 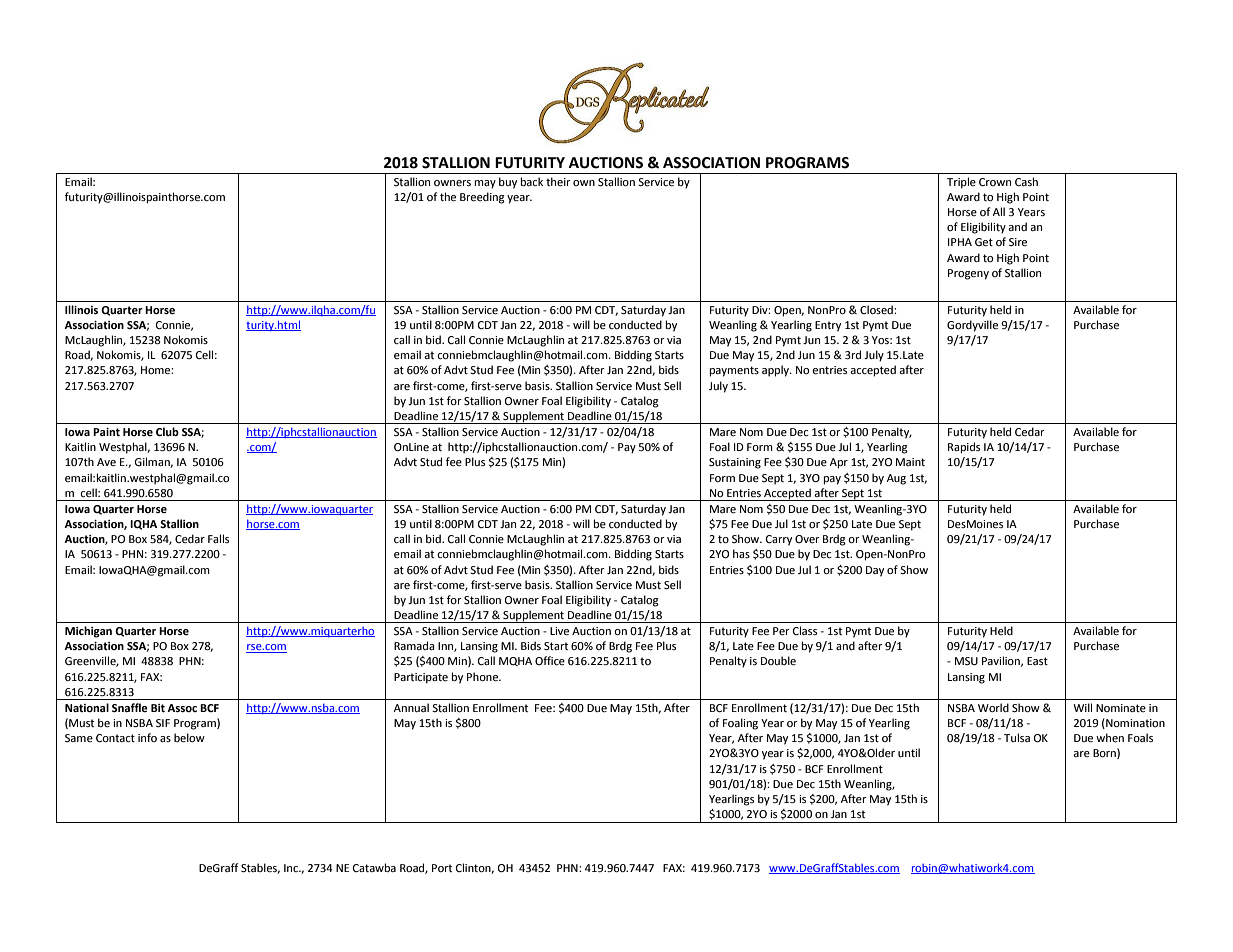 What do you see at coordinates (218, 538) in the image?
I see `Falls` at bounding box center [218, 538].
